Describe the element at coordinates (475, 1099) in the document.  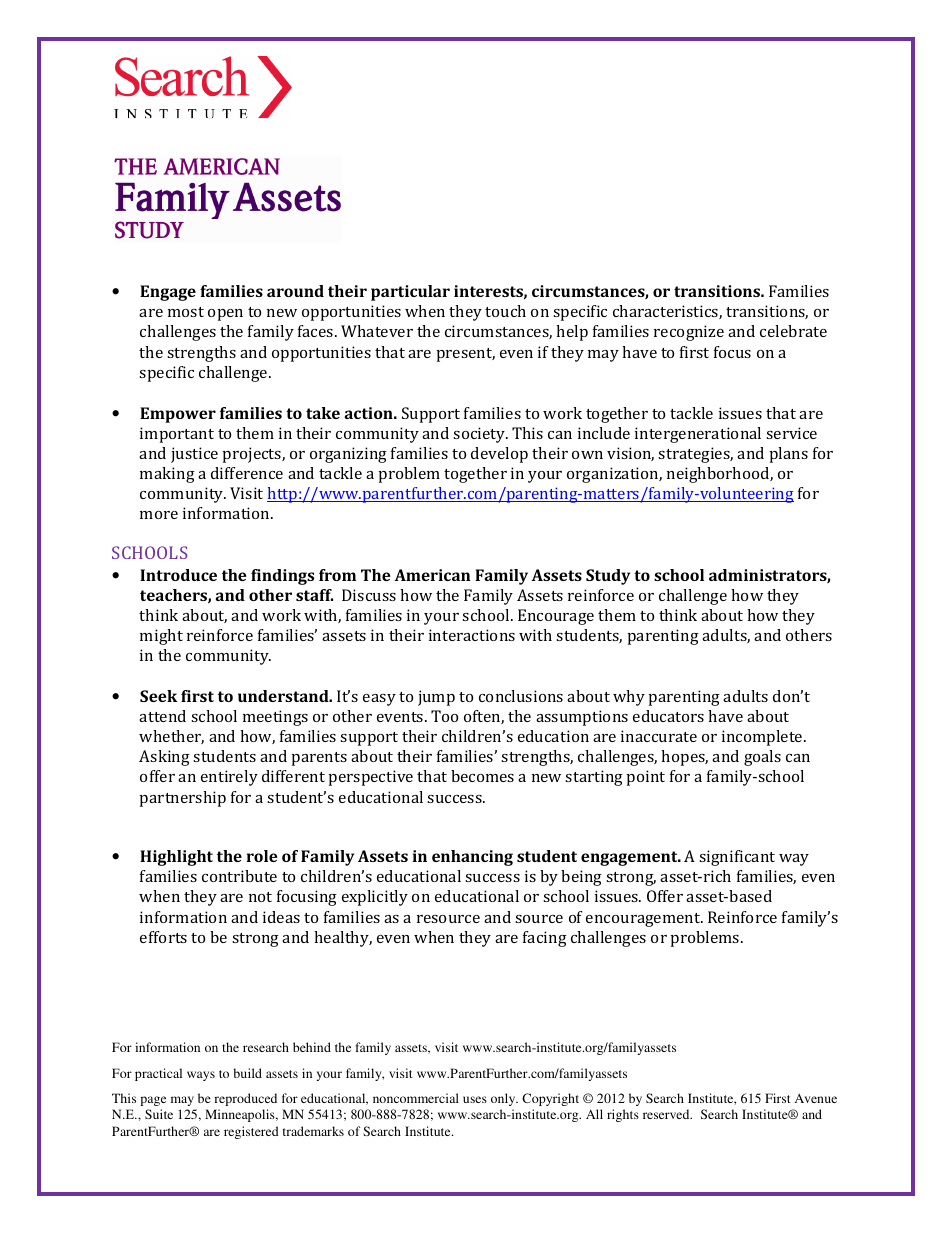
I see `uses` at that location.
